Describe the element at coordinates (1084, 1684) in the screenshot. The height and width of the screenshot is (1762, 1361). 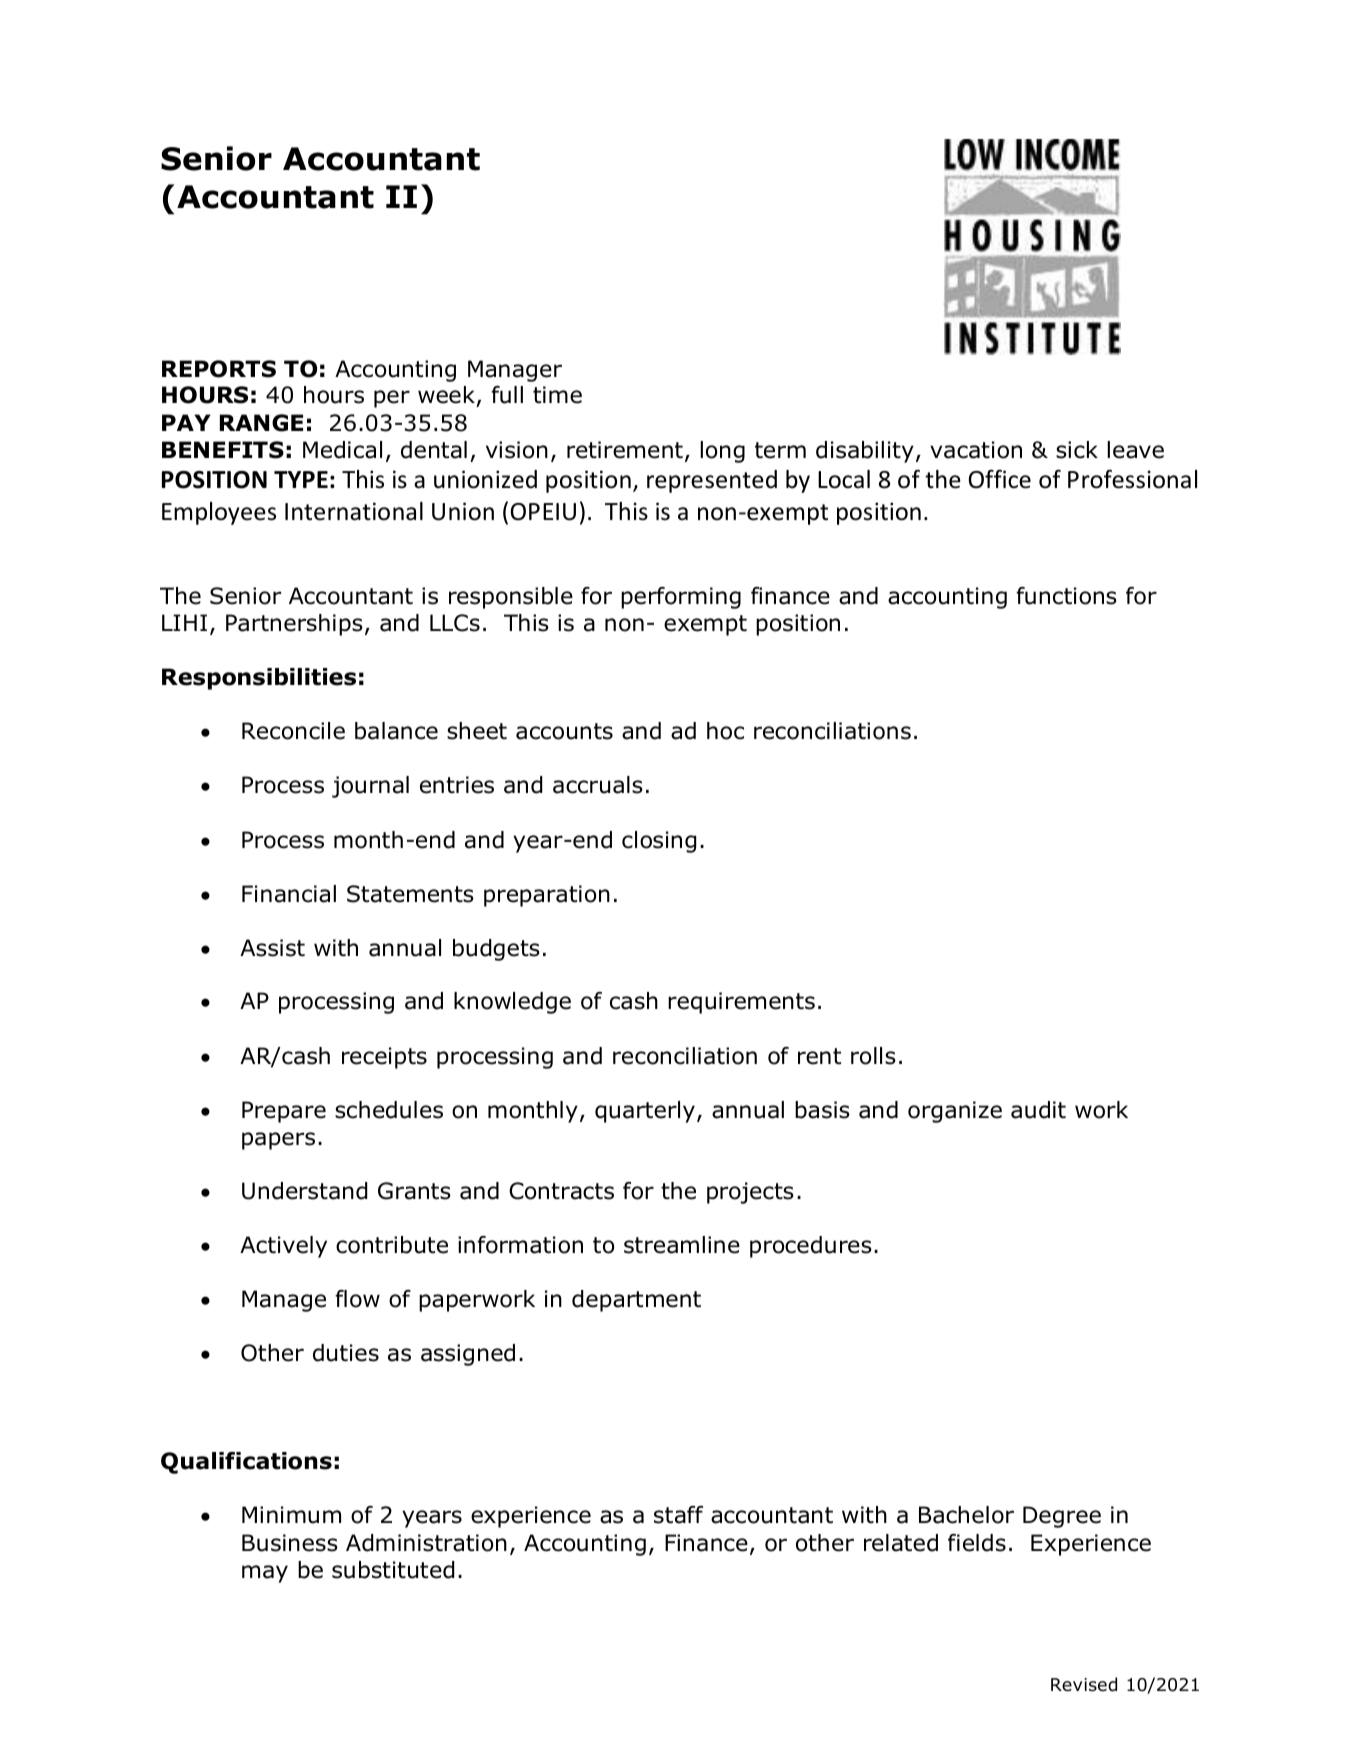
I see `Revised` at that location.
